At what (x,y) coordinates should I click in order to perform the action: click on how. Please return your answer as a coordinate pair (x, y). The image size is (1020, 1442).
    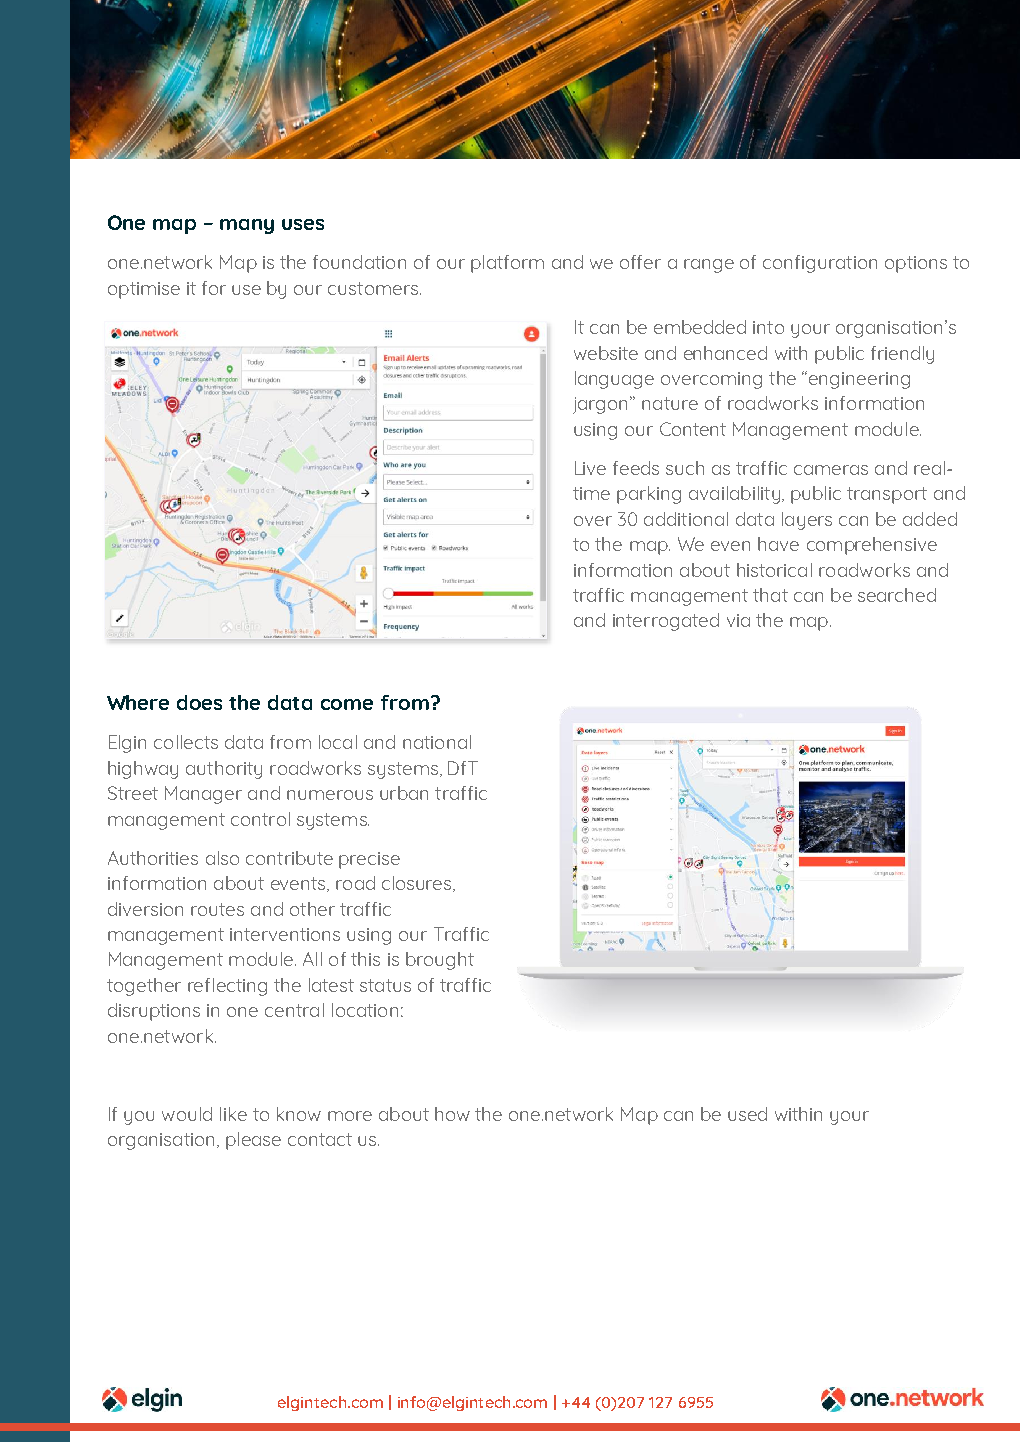
    Looking at the image, I should click on (452, 1114).
